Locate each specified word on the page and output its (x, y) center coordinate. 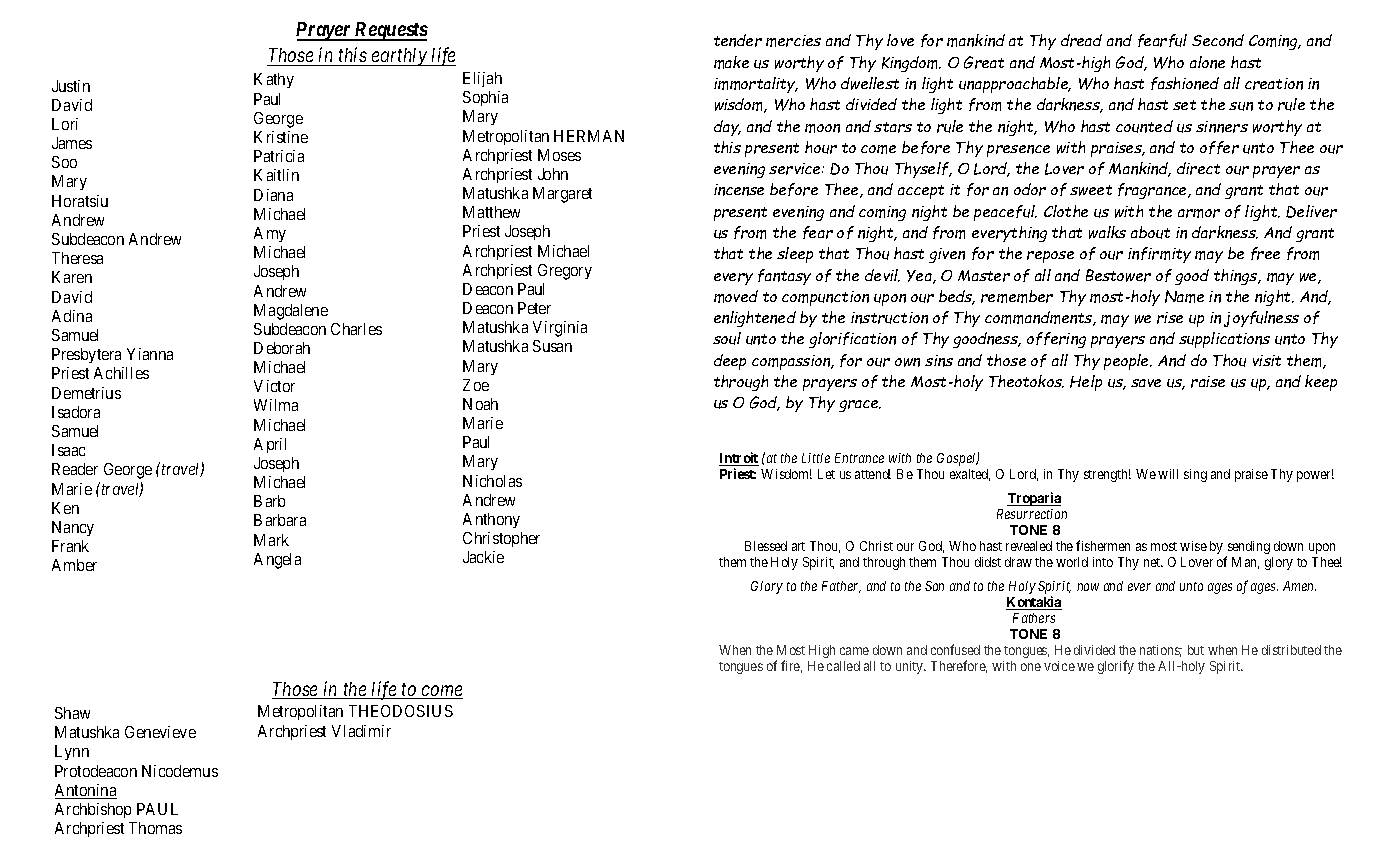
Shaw (72, 713)
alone (1207, 62)
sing (1195, 475)
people (1128, 362)
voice (1059, 666)
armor (1199, 213)
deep (730, 362)
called (843, 666)
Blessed (766, 546)
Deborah (282, 348)
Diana (273, 195)
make (731, 62)
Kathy (274, 80)
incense (739, 190)
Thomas (155, 828)
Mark (271, 540)
